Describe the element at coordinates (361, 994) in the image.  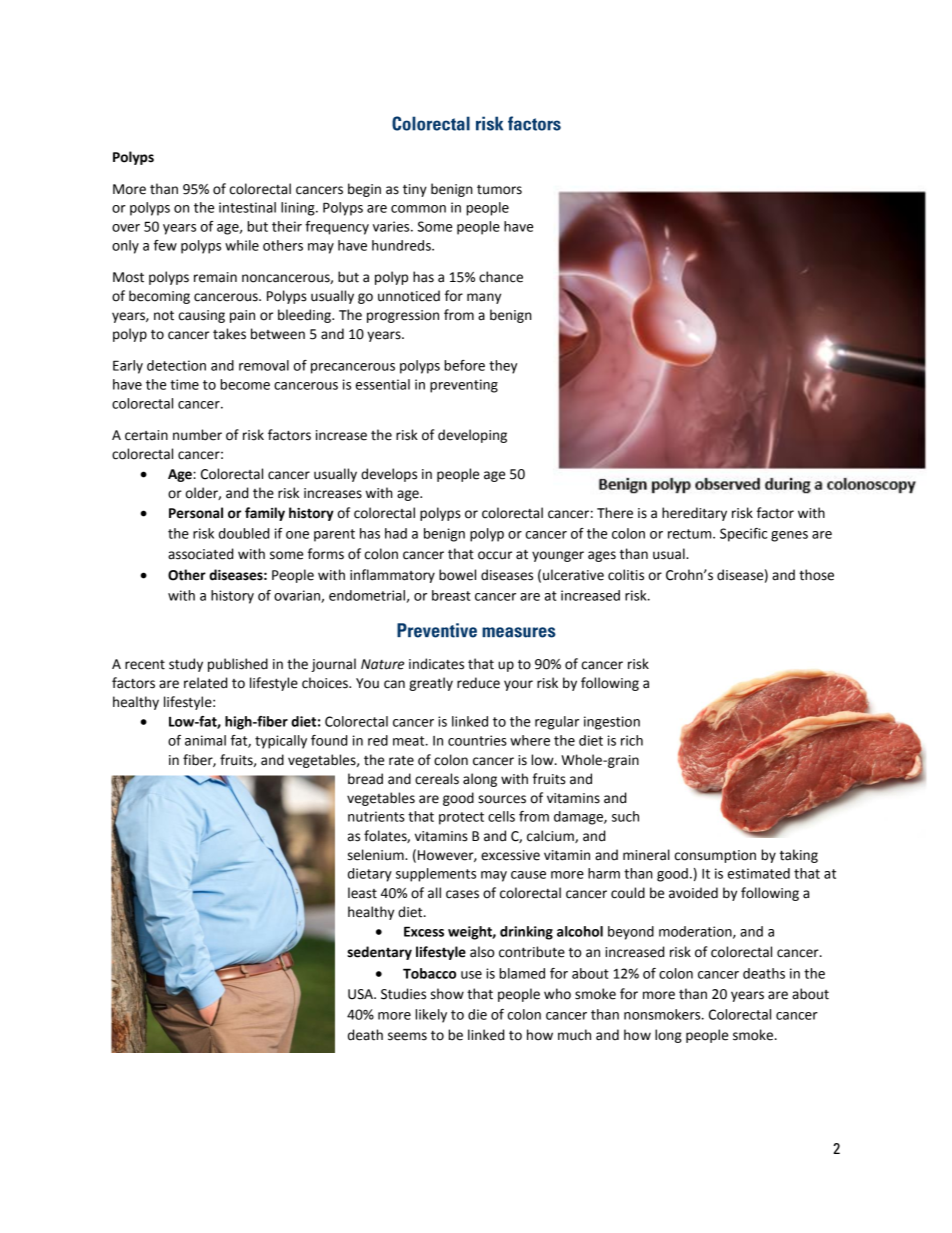
I see `USA` at that location.
